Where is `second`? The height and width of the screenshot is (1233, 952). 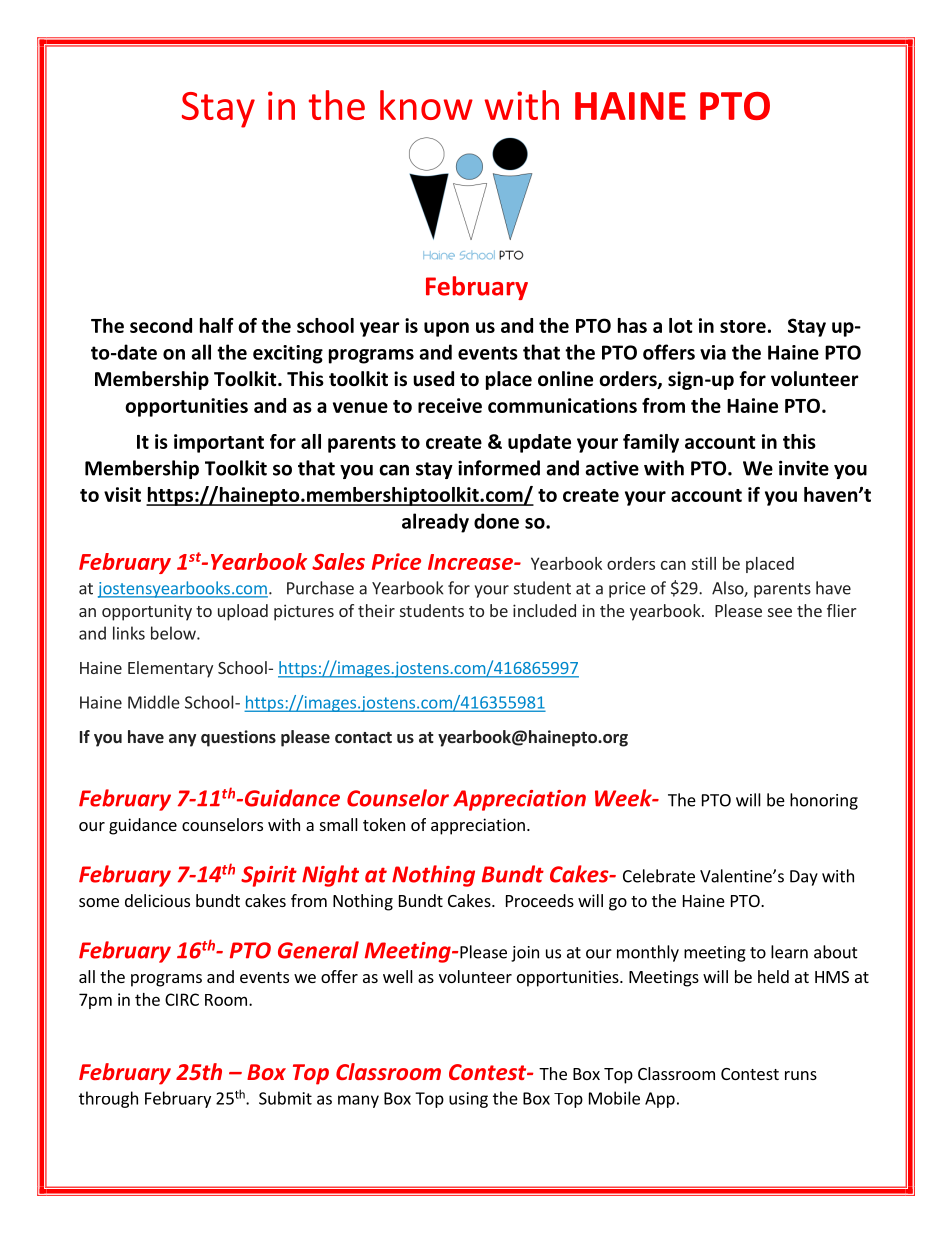
second is located at coordinates (161, 325).
